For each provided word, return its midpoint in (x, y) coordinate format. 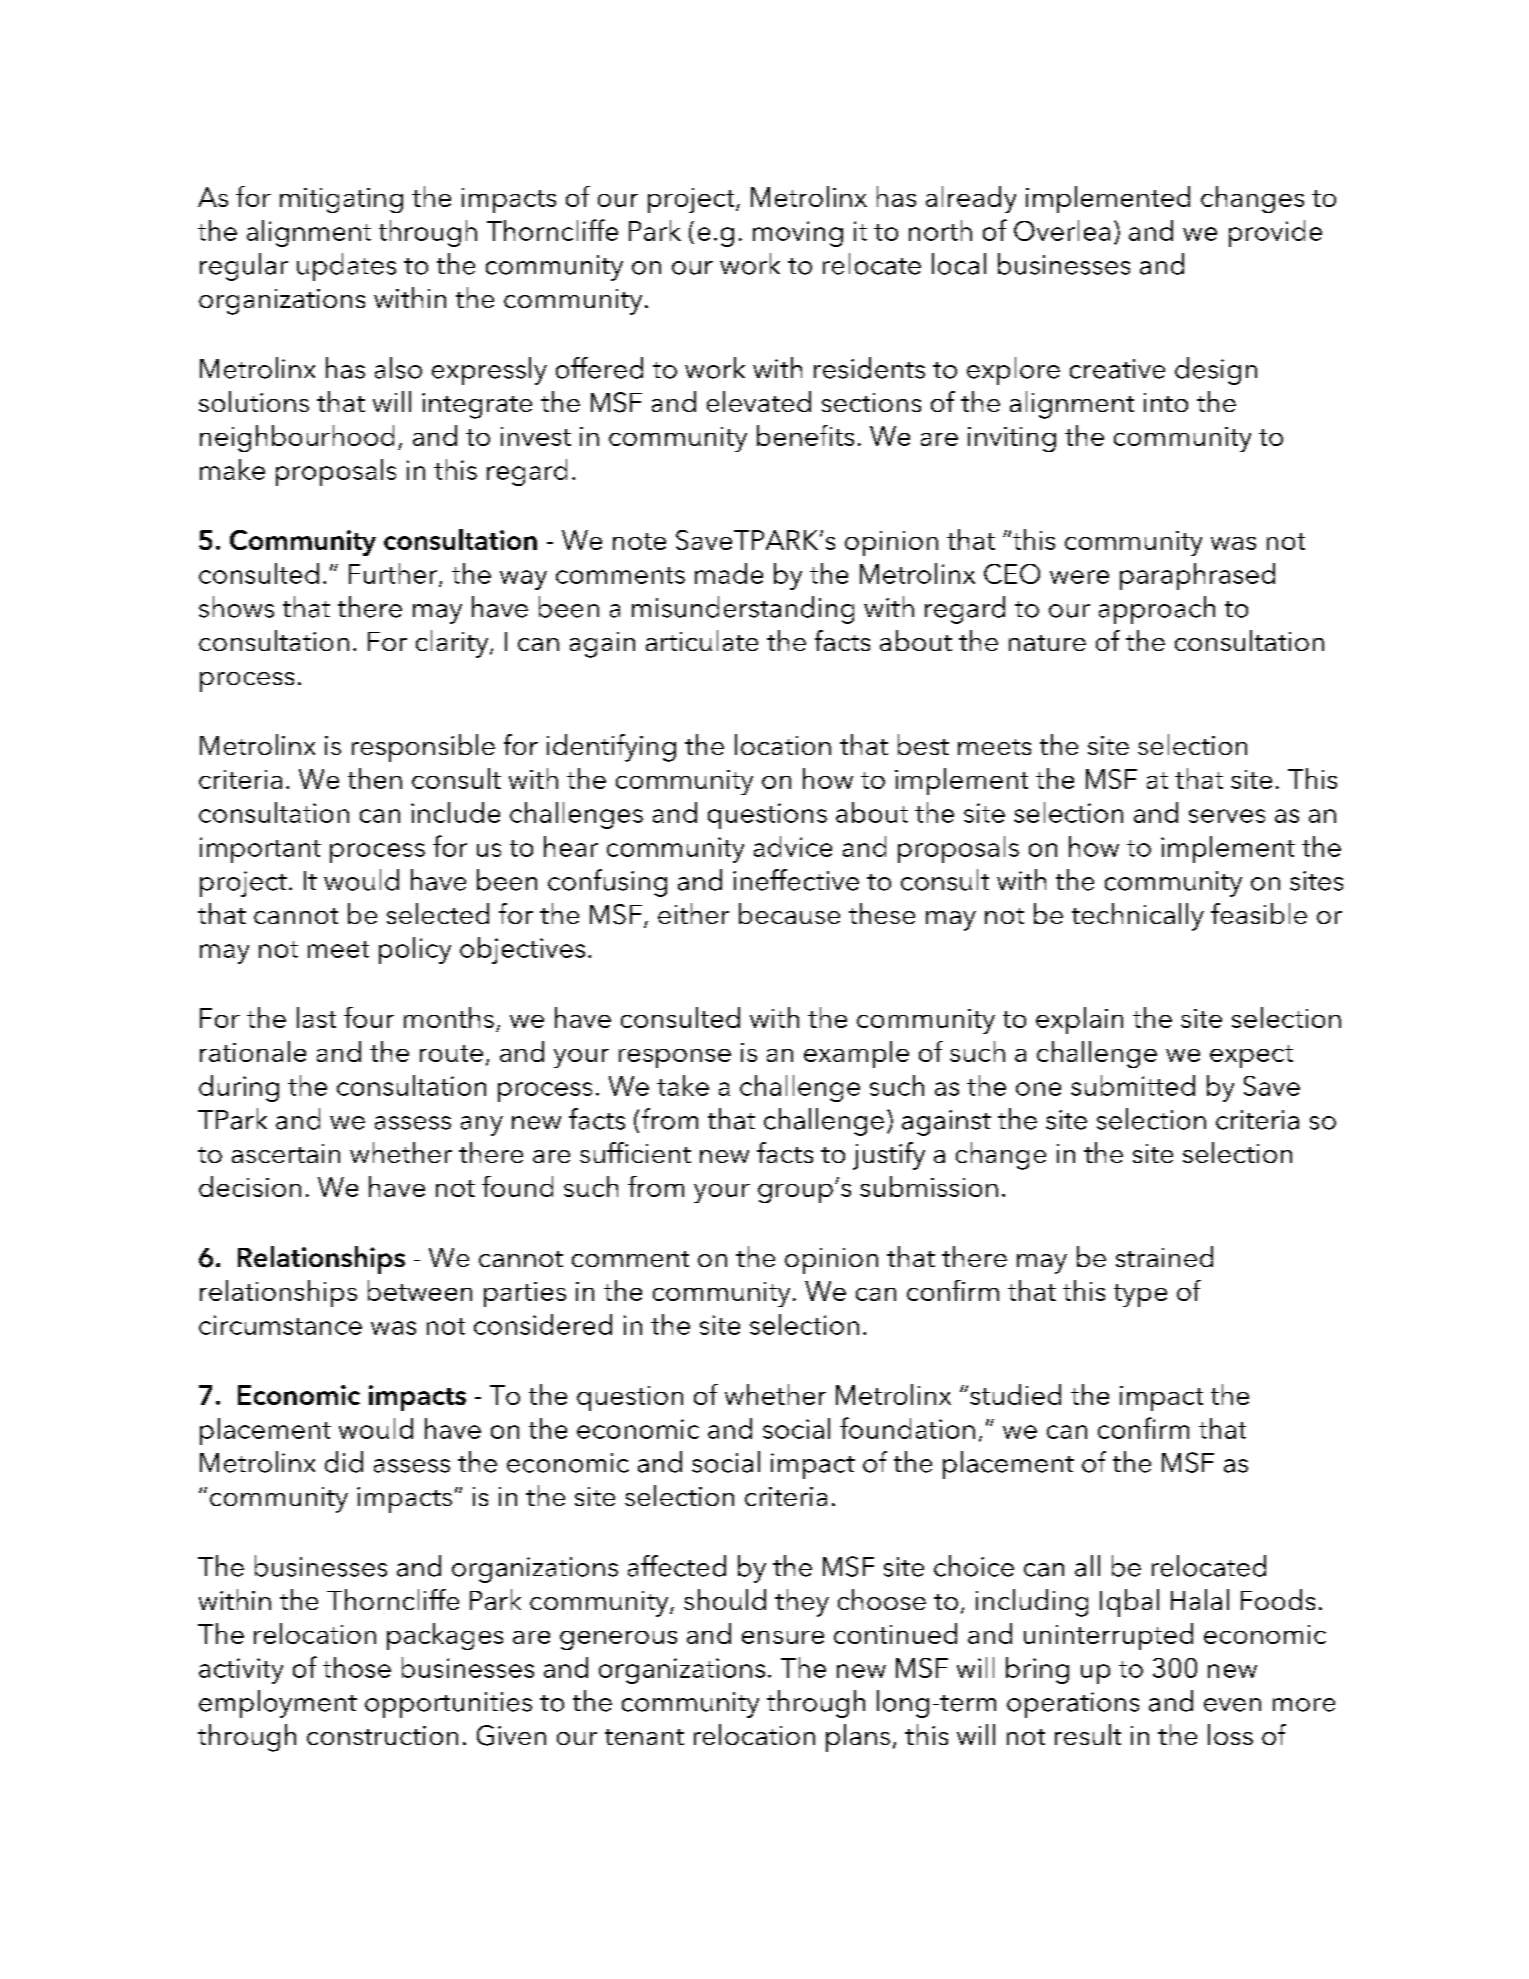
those (357, 1667)
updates (346, 267)
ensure (783, 1637)
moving (798, 234)
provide (1275, 233)
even (1232, 1705)
